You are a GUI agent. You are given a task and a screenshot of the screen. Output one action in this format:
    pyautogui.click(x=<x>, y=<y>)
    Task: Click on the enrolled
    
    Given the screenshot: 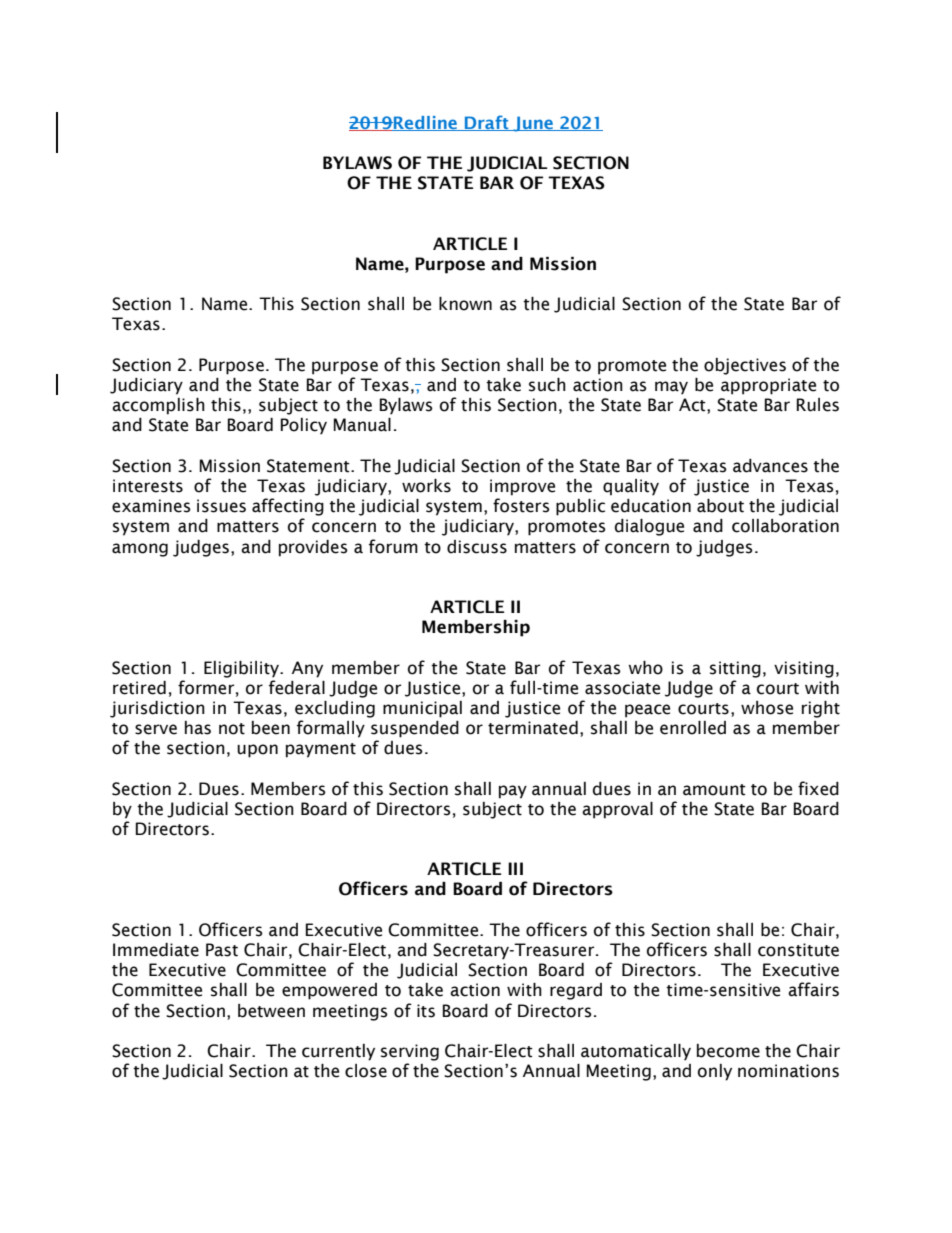 What is the action you would take?
    pyautogui.click(x=693, y=728)
